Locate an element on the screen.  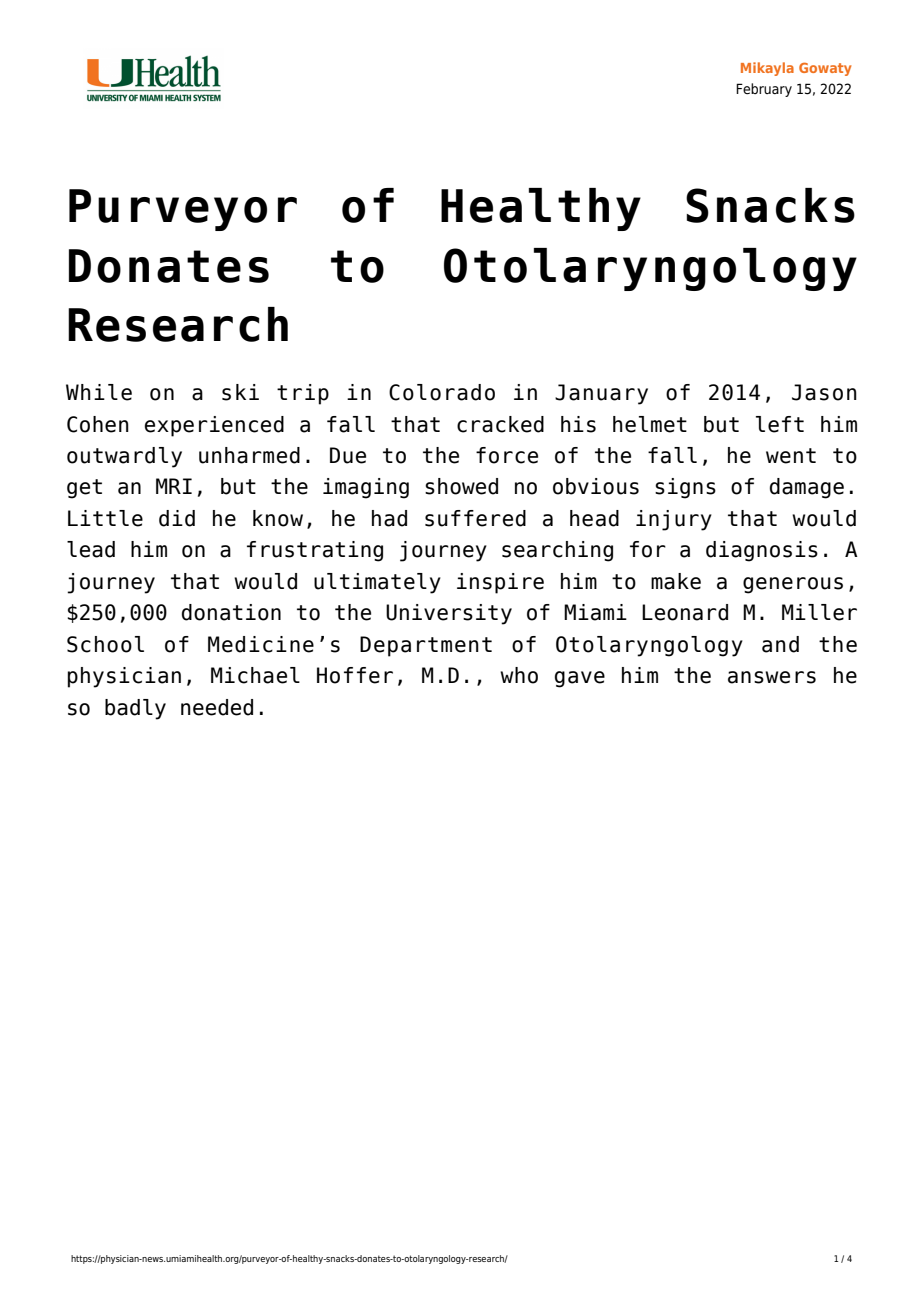
ski is located at coordinates (240, 392).
